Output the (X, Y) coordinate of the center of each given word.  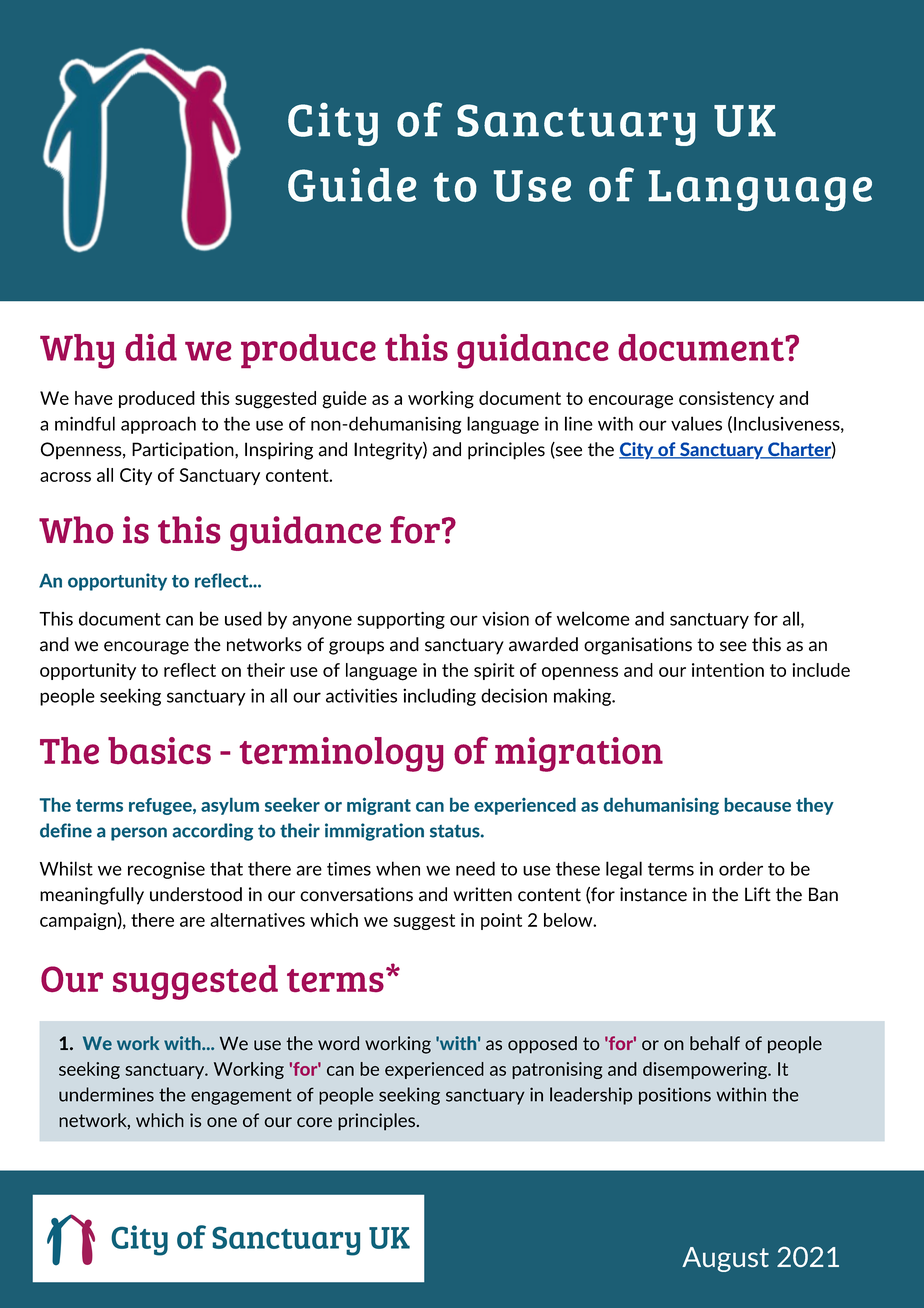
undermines (106, 1094)
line (579, 423)
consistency (726, 399)
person (139, 834)
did (151, 347)
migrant (379, 806)
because (758, 805)
